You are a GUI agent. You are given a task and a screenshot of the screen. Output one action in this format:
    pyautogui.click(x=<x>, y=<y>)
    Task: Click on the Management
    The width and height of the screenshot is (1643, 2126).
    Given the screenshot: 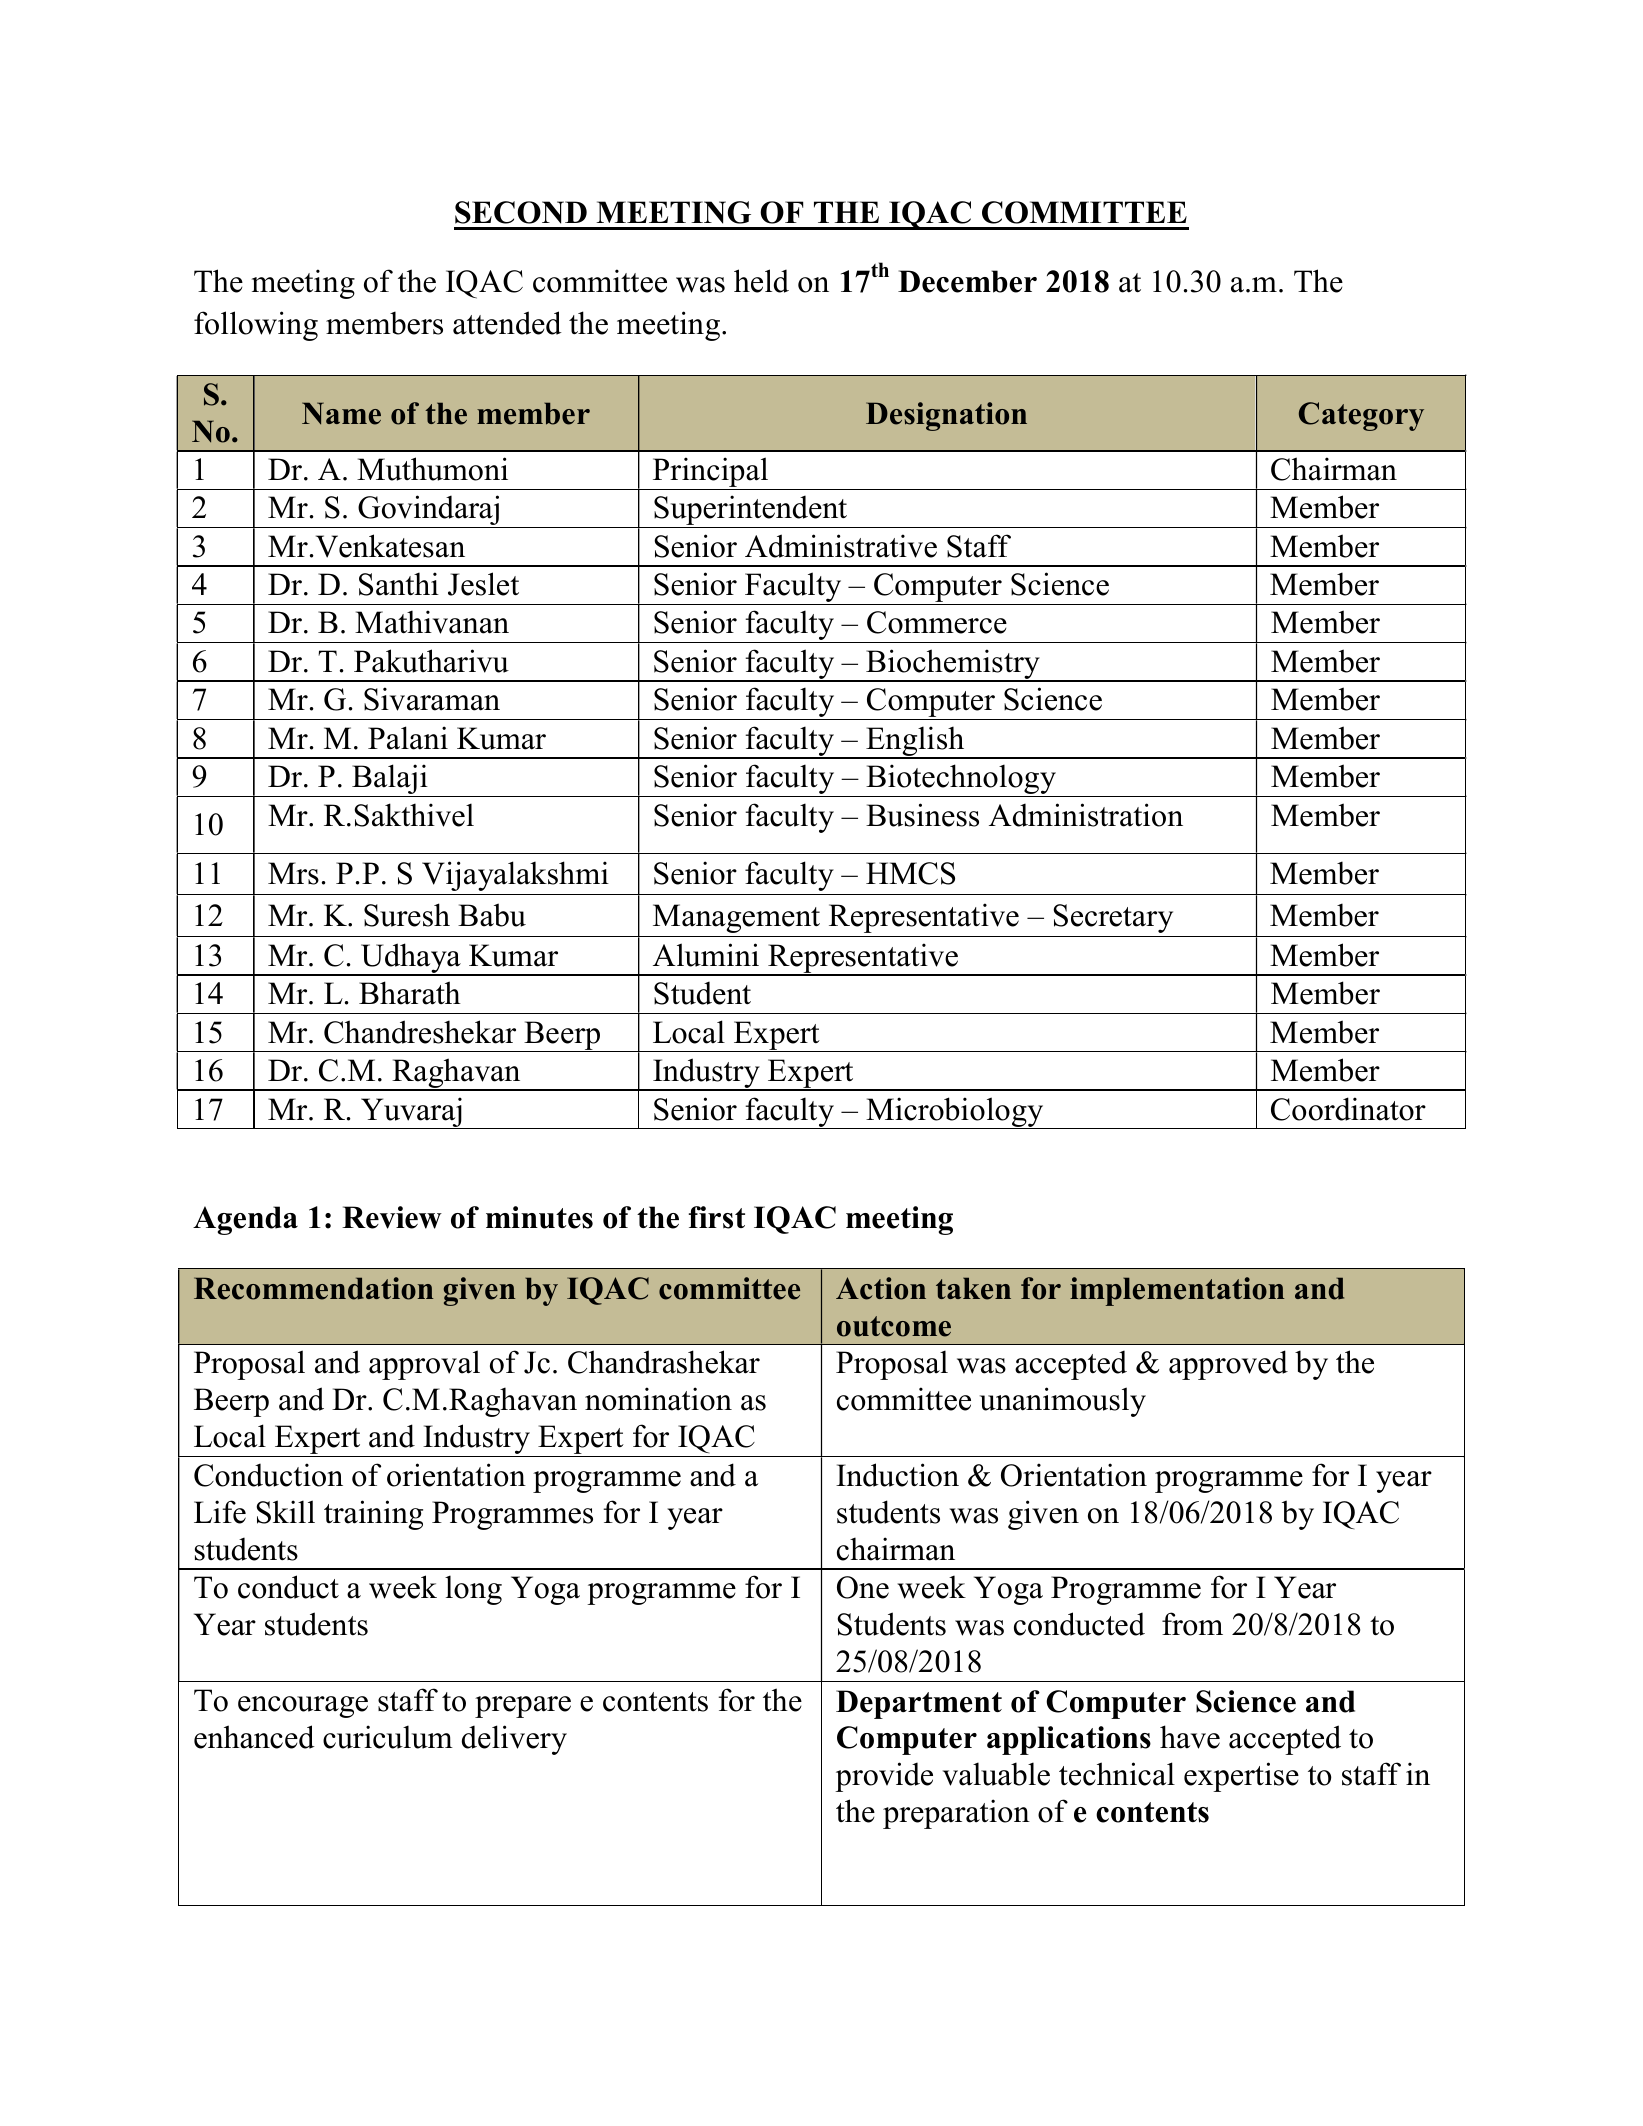 What is the action you would take?
    pyautogui.click(x=736, y=918)
